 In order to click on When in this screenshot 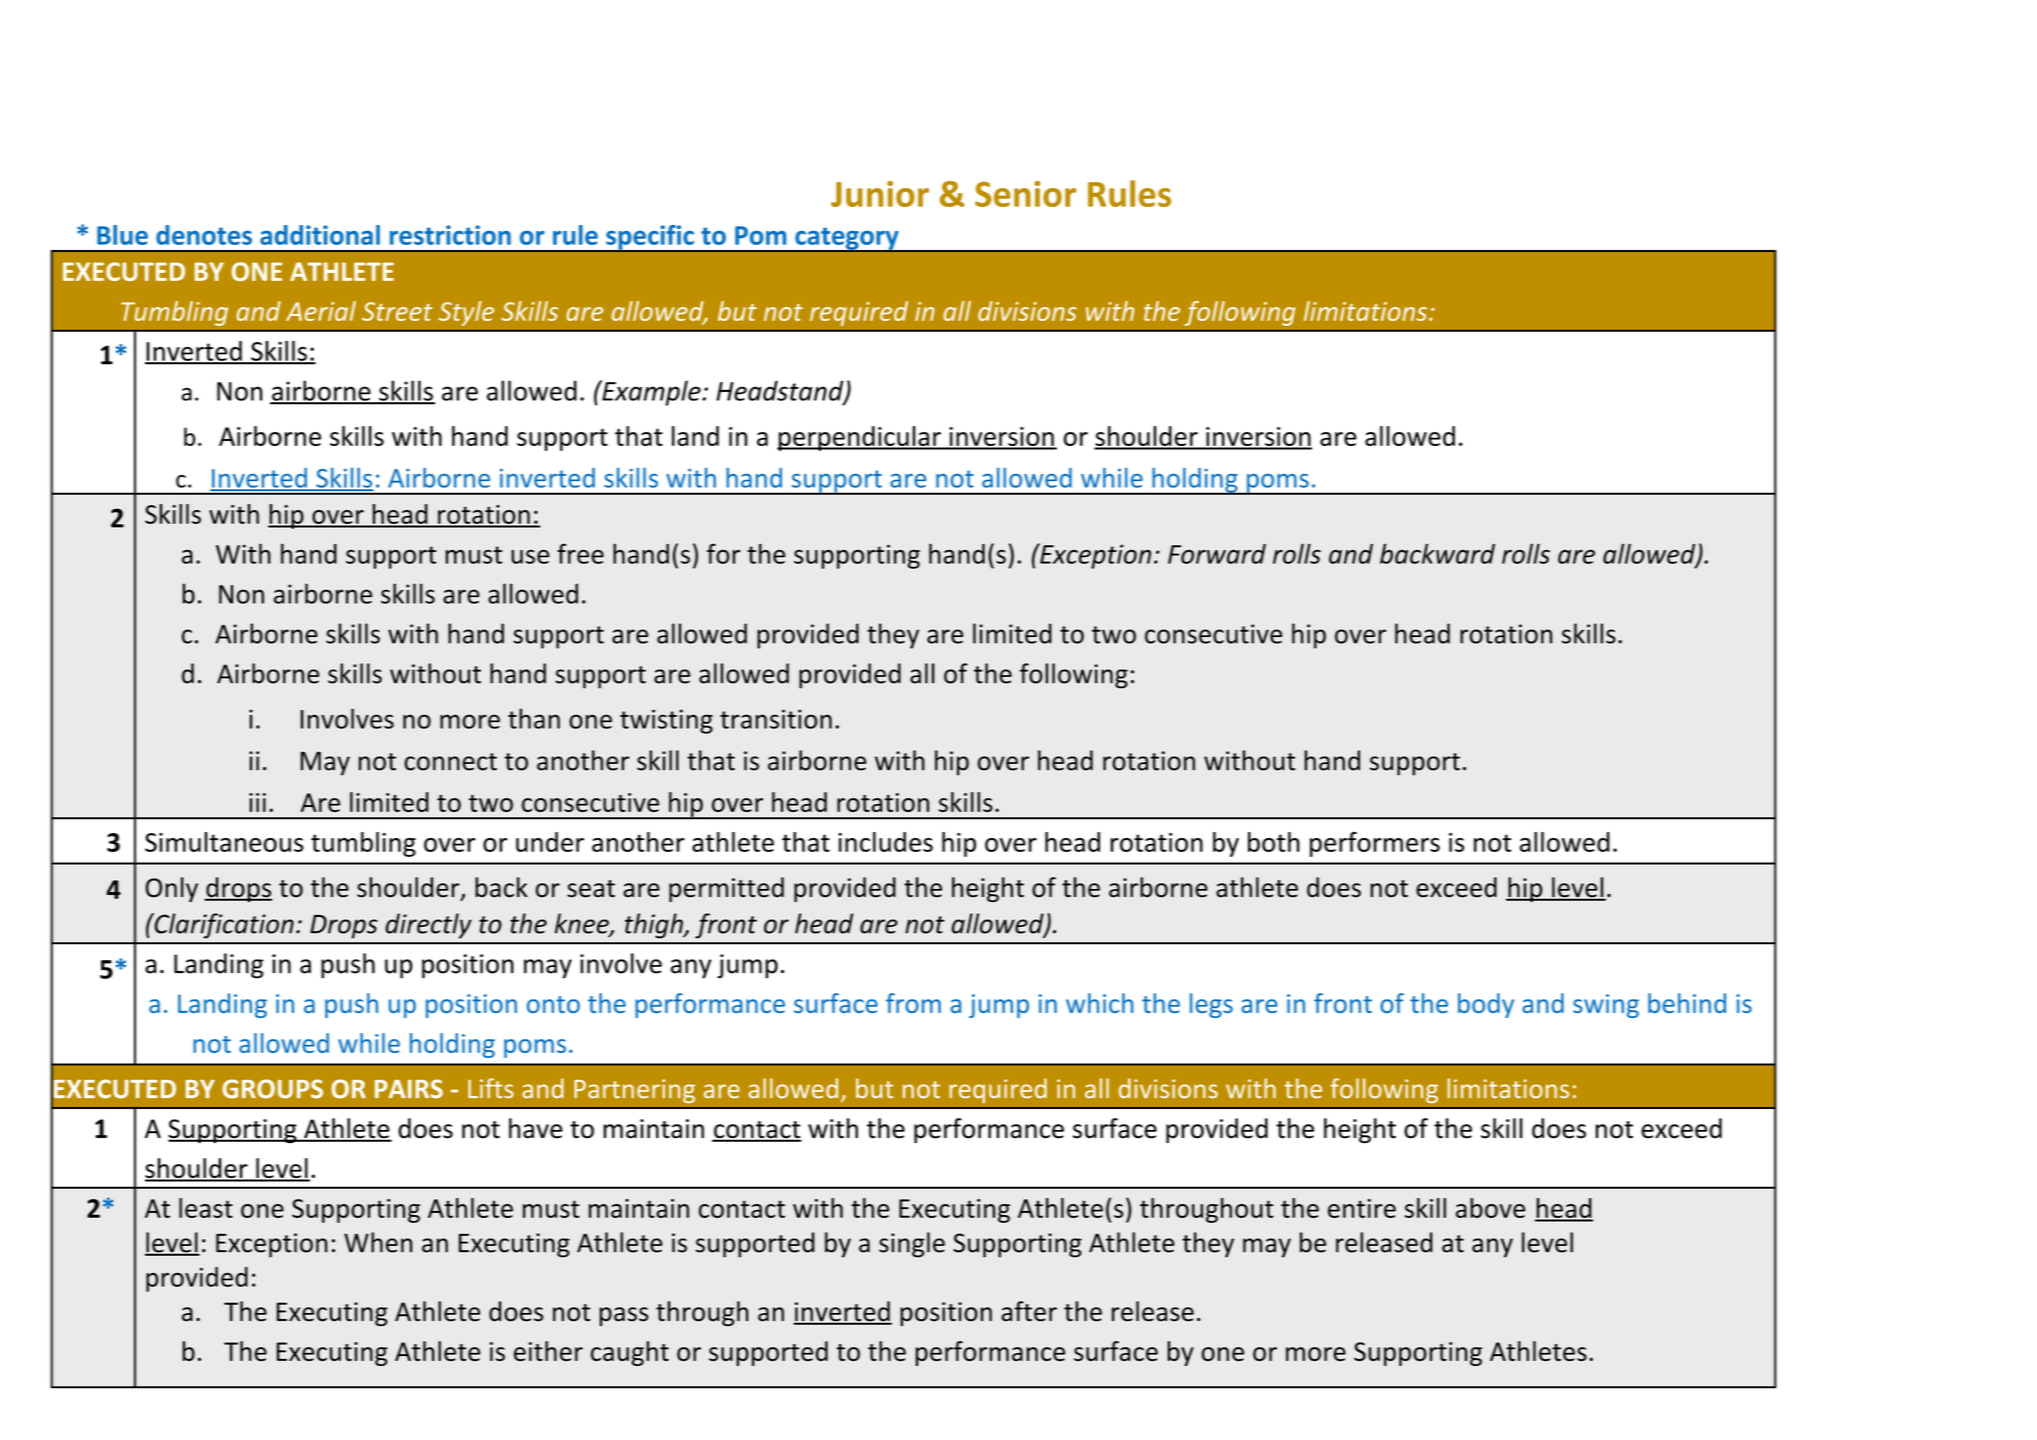, I will do `click(378, 1242)`.
